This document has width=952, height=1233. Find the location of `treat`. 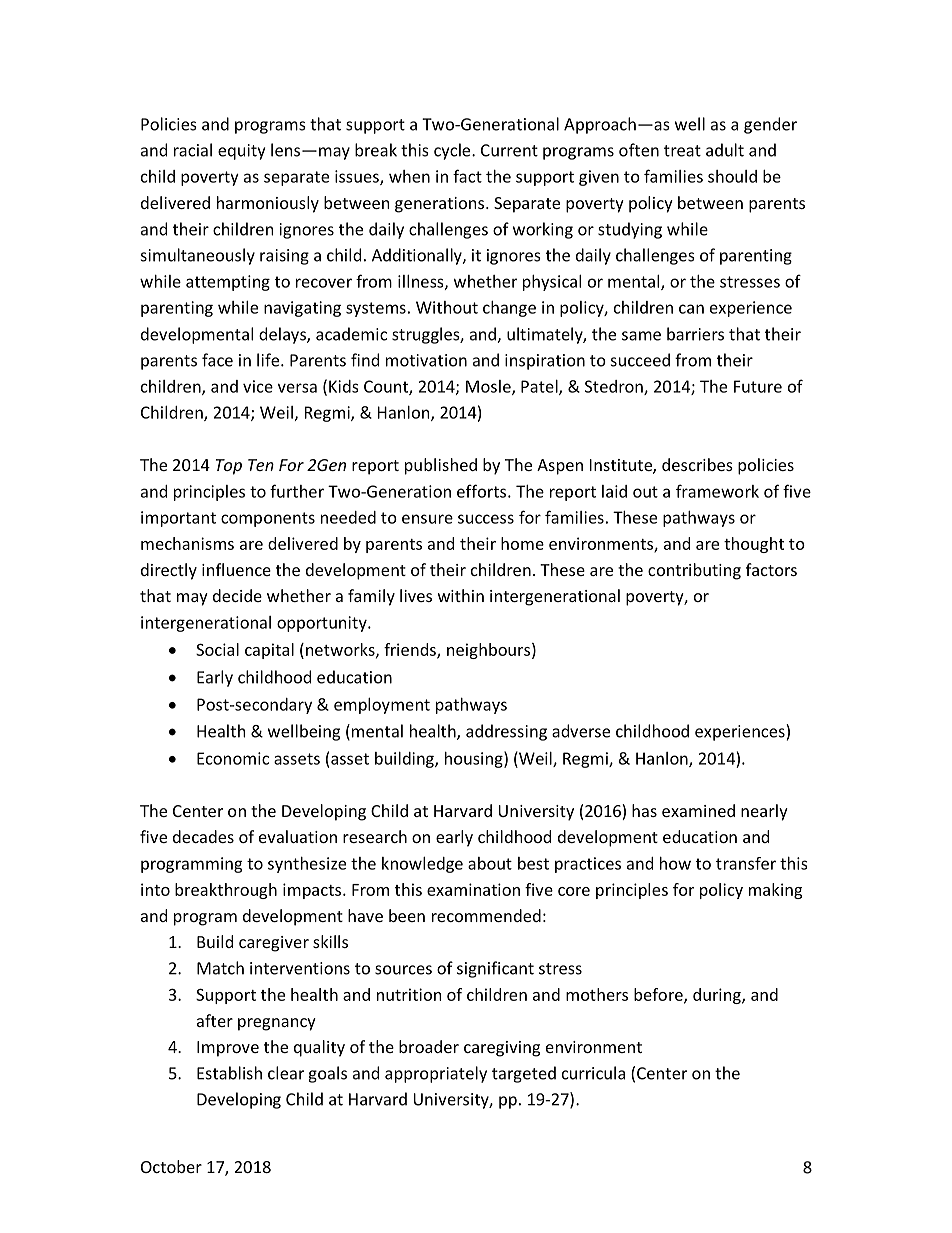

treat is located at coordinates (682, 151).
